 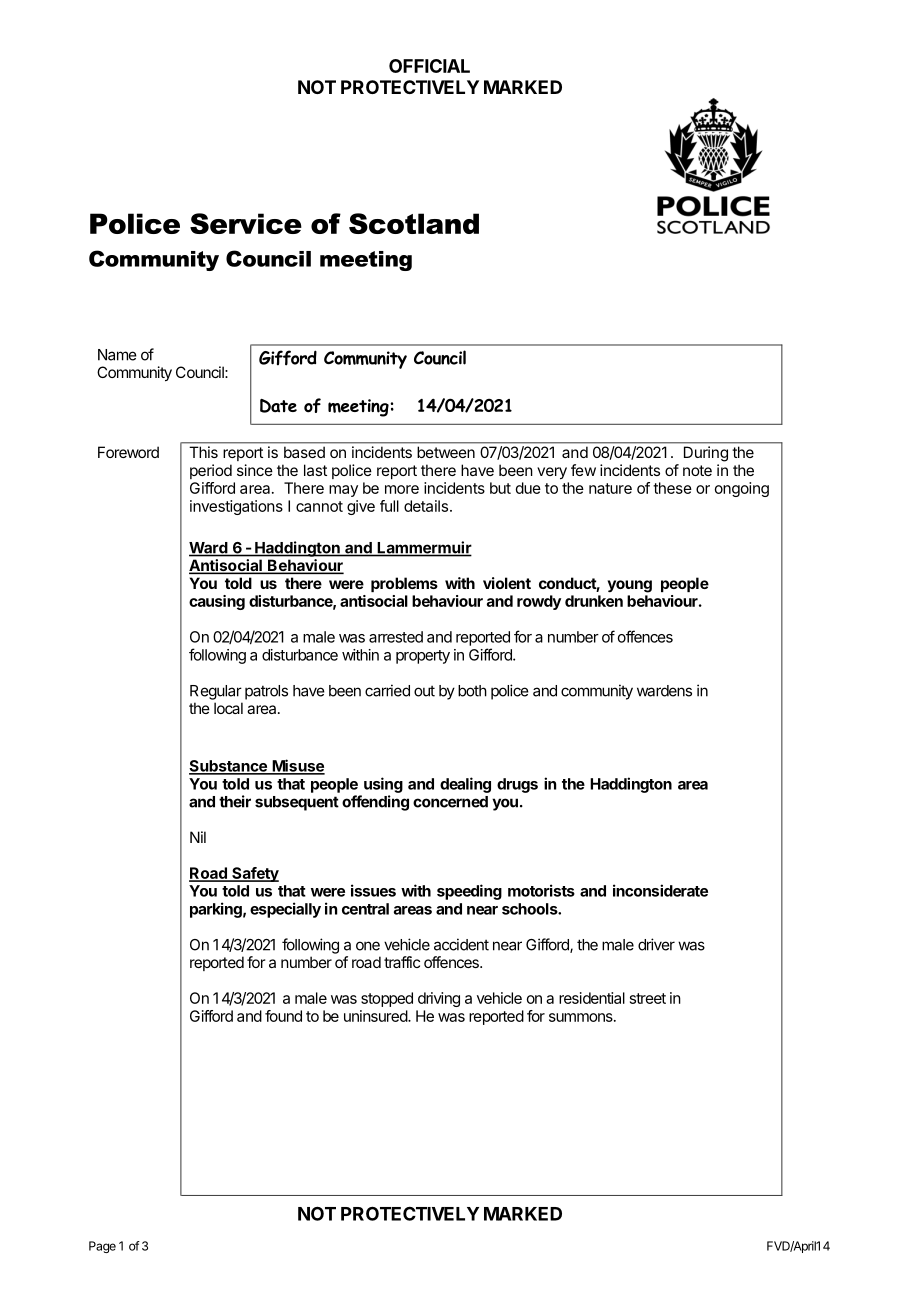 I want to click on Service, so click(x=246, y=223).
